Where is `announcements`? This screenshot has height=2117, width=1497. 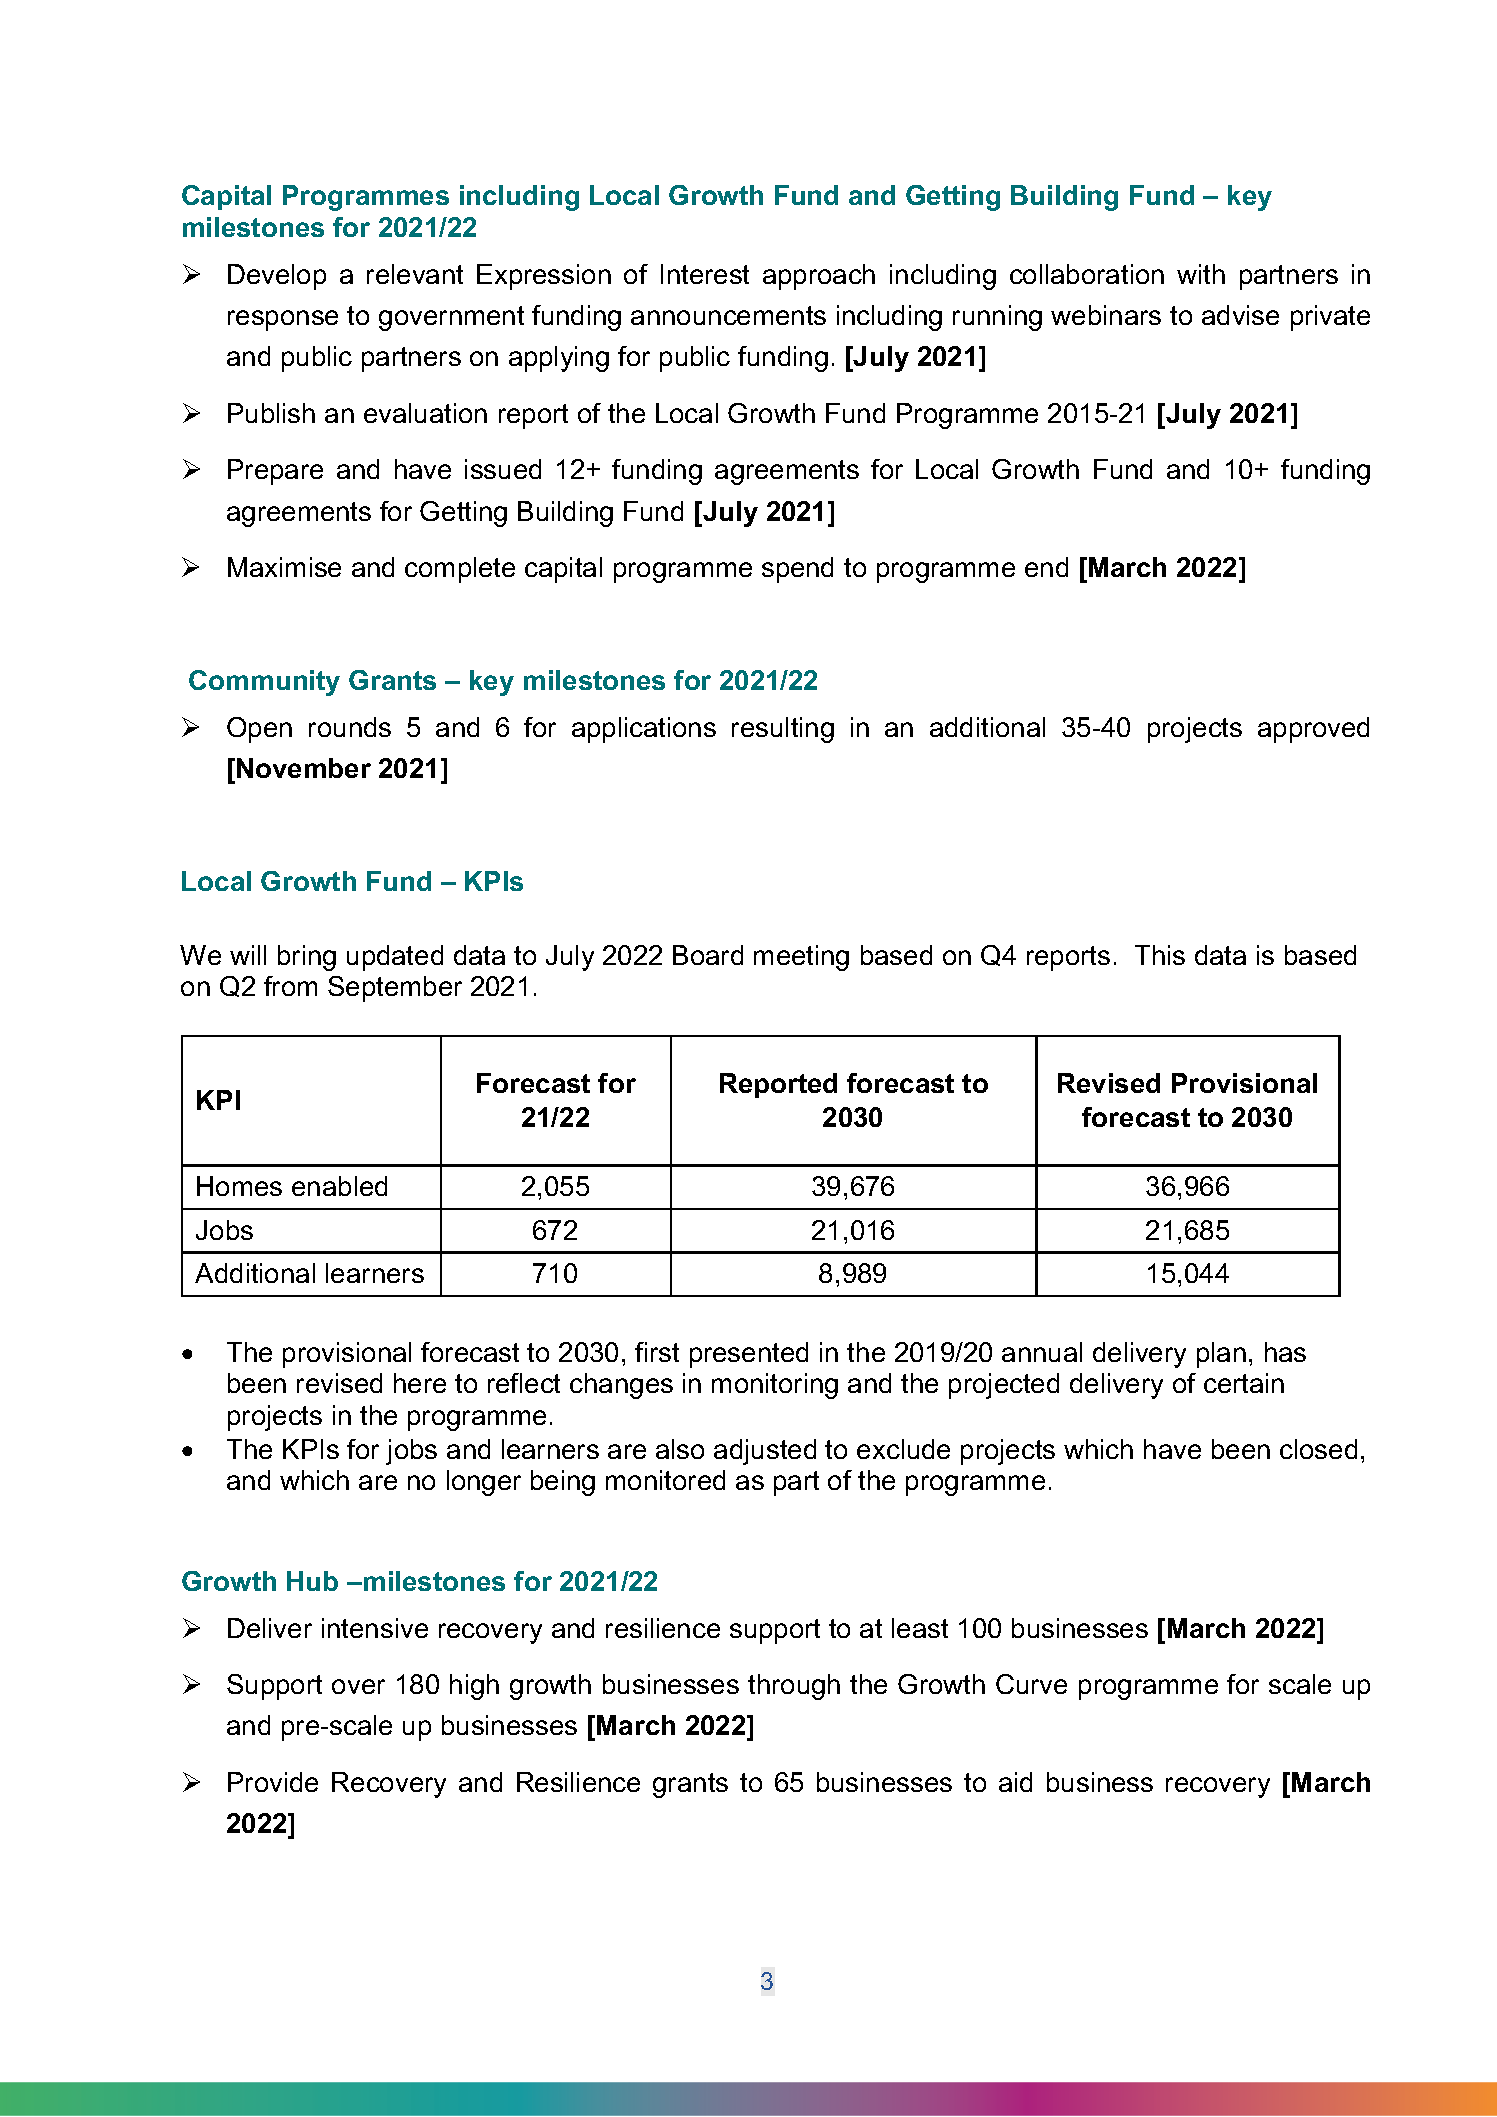 announcements is located at coordinates (728, 315).
